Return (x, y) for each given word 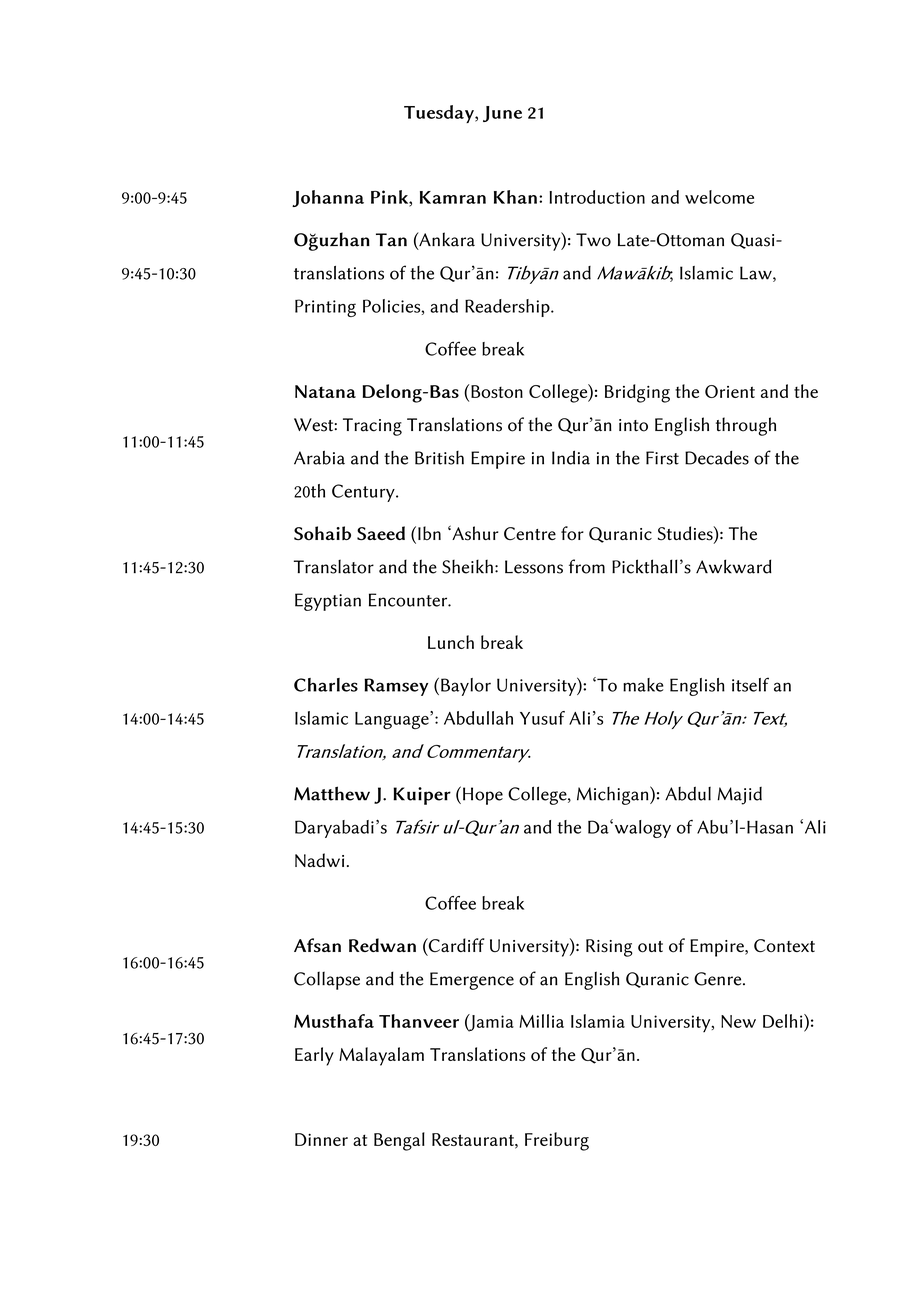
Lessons (534, 567)
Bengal (399, 1141)
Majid (740, 796)
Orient (730, 391)
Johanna (328, 198)
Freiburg (557, 1141)
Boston (497, 391)
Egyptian (328, 602)
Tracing (372, 427)
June (502, 114)
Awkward (734, 566)
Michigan (614, 795)
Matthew (332, 793)
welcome (719, 197)
